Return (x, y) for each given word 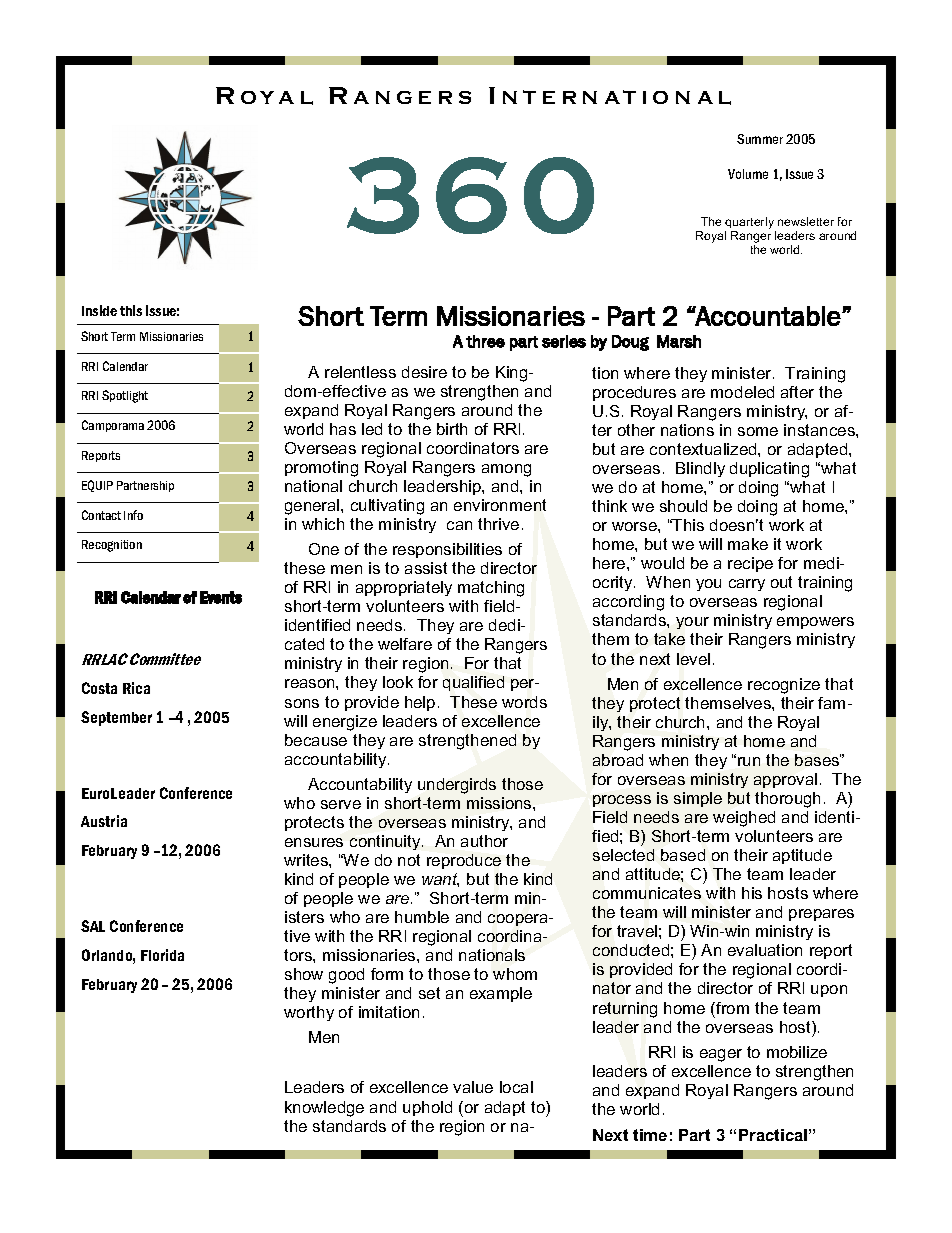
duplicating (769, 470)
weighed (744, 819)
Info (133, 515)
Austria (104, 821)
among (506, 470)
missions (500, 803)
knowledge (324, 1109)
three (485, 341)
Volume (748, 174)
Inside (99, 310)
